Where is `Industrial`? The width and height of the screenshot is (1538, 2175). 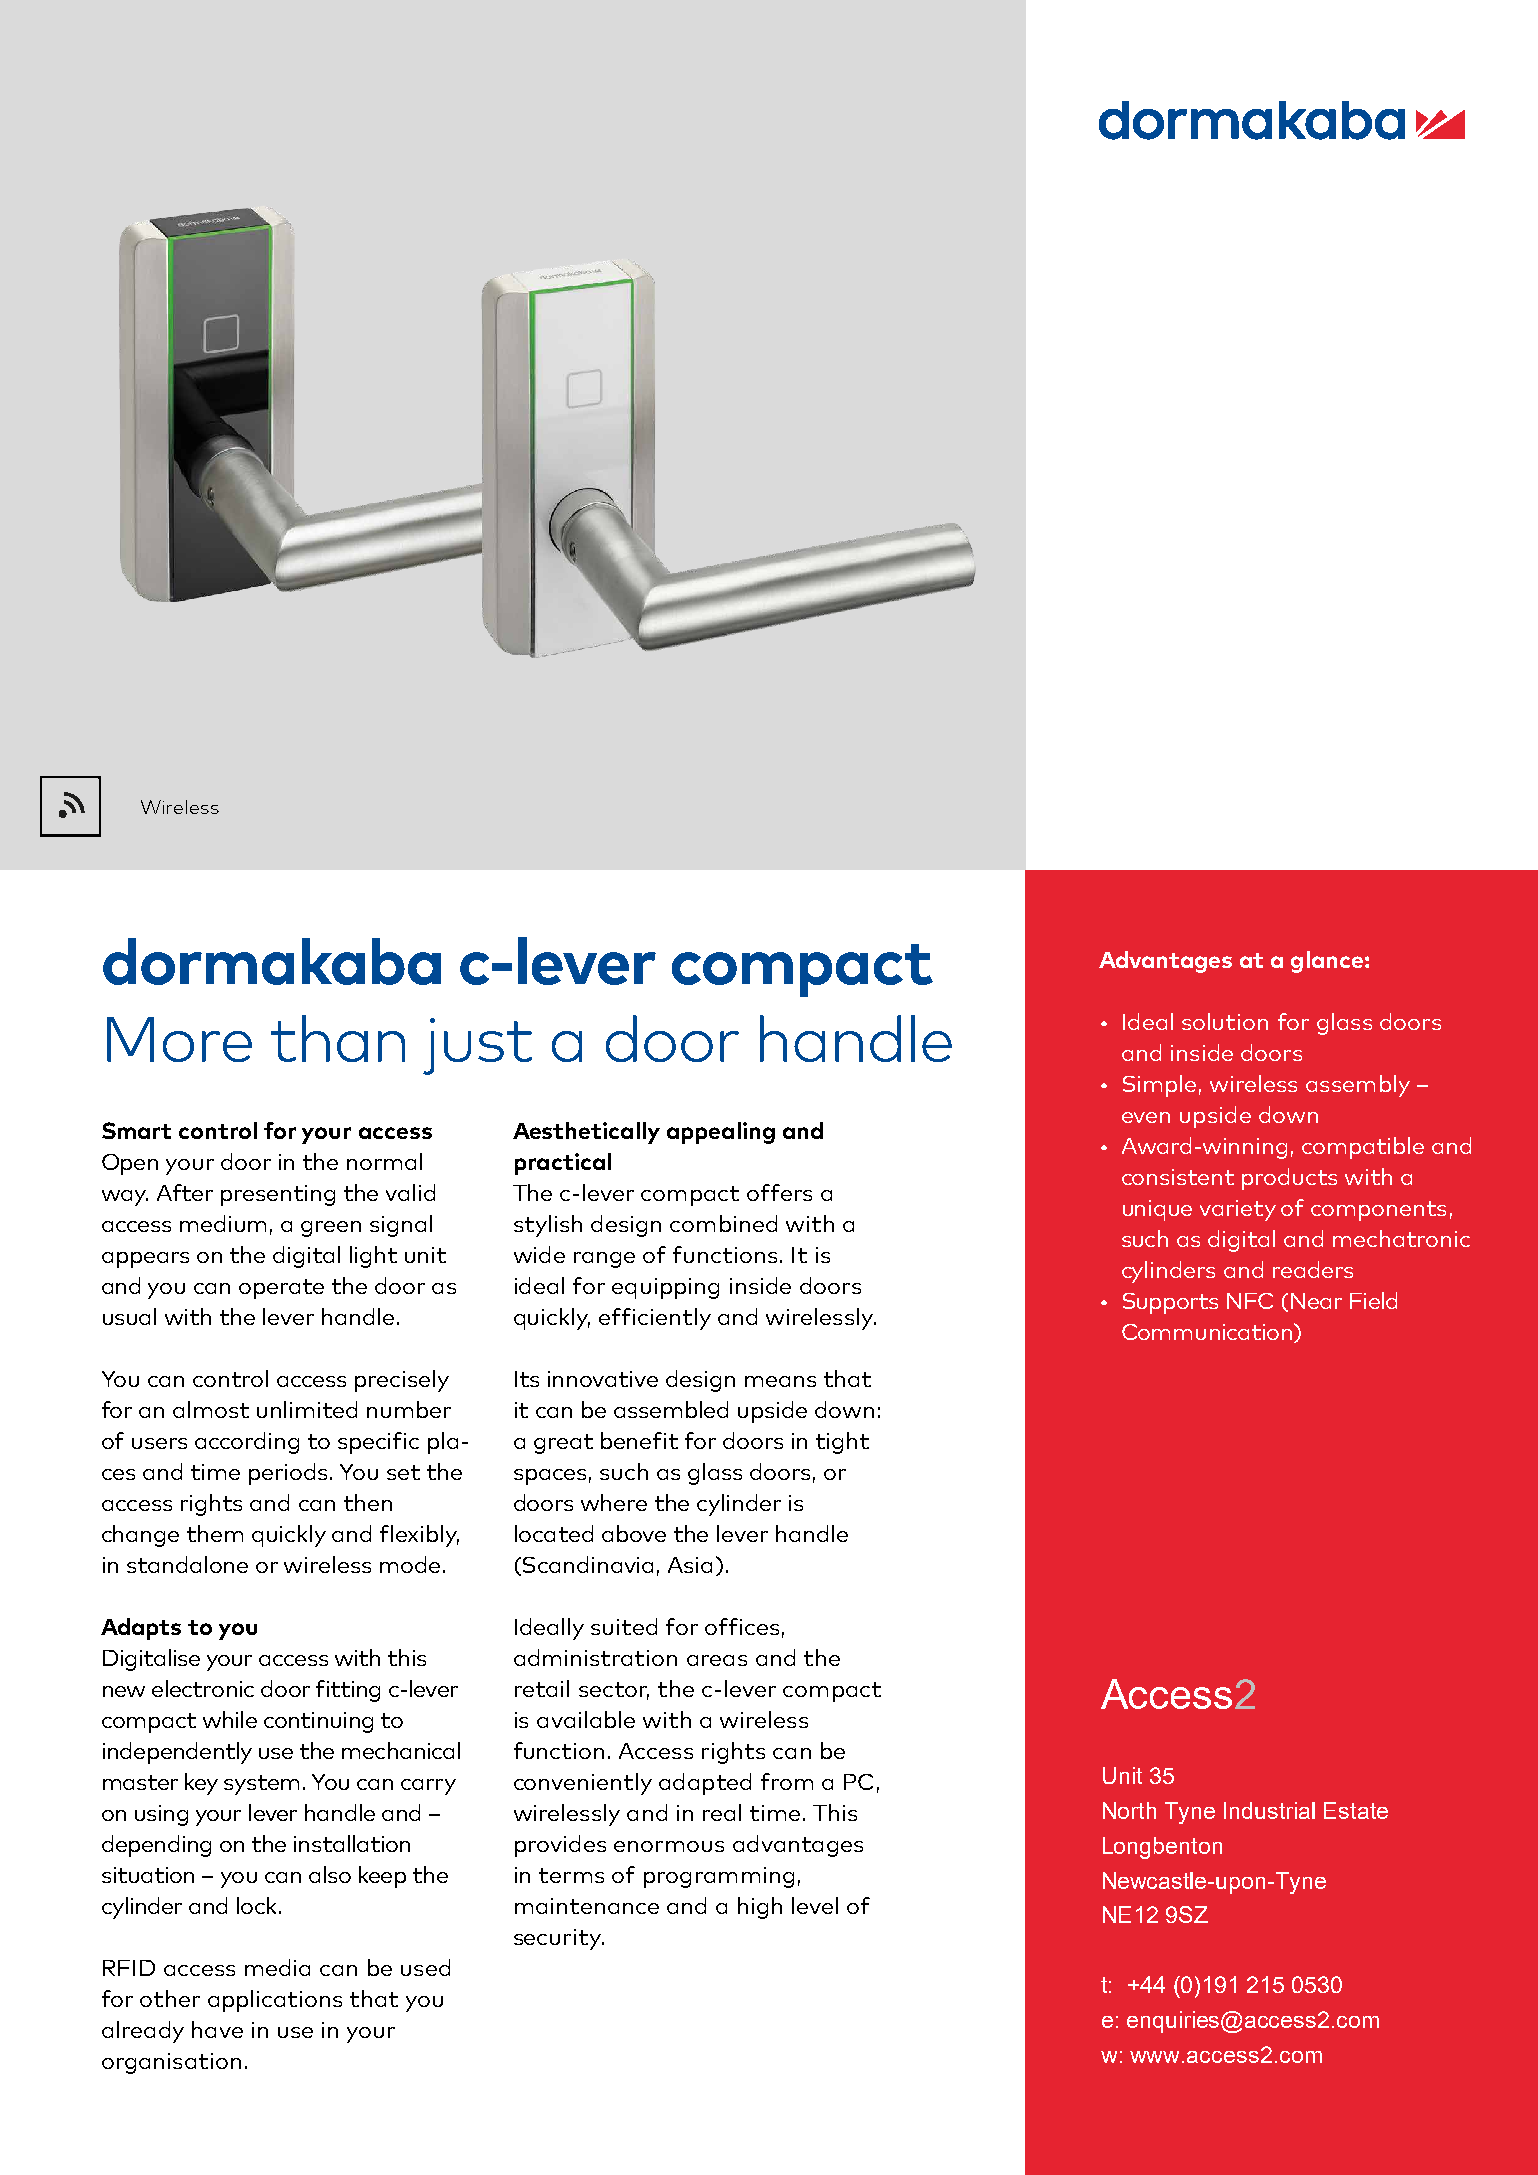
Industrial is located at coordinates (1269, 1810).
